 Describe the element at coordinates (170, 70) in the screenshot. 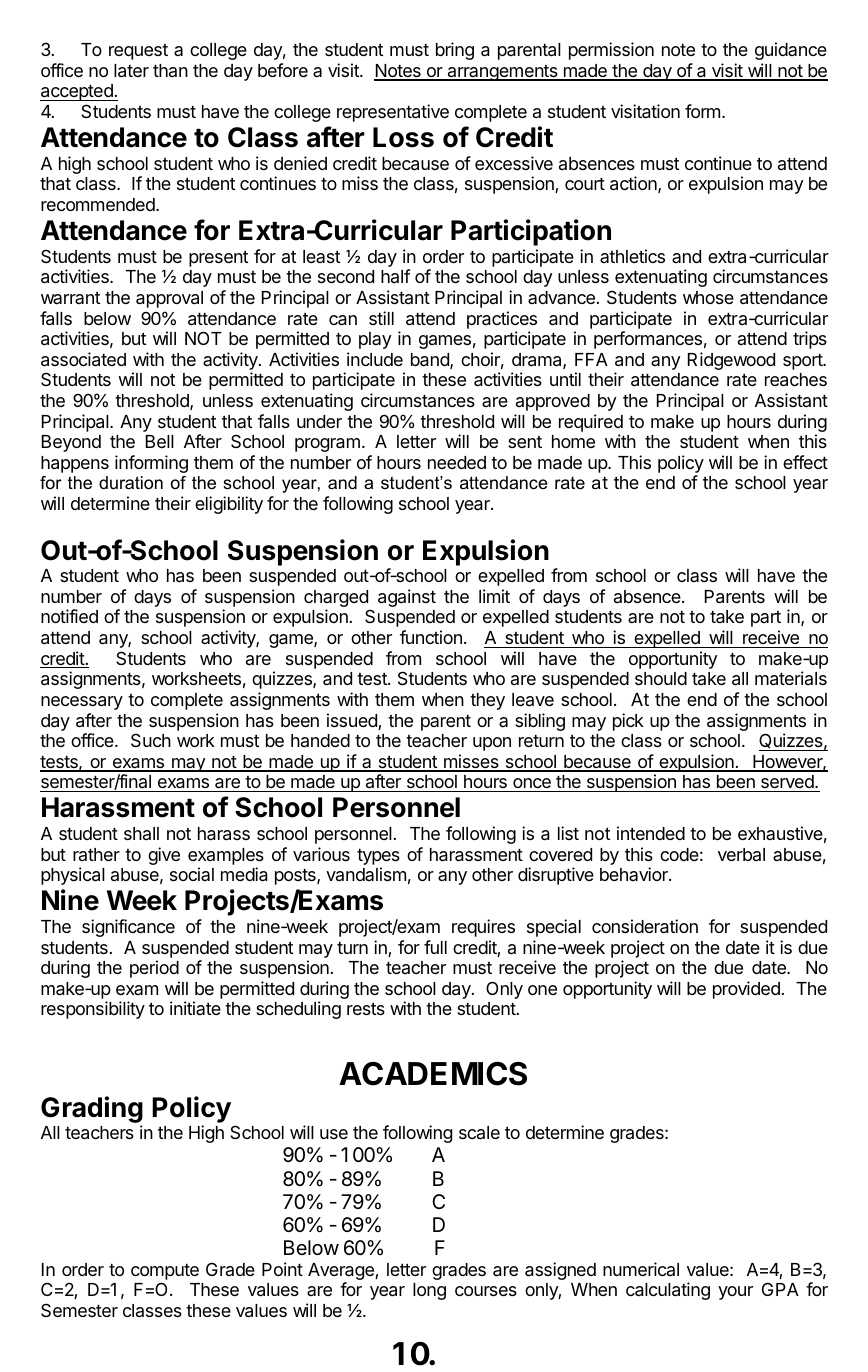

I see `than` at that location.
